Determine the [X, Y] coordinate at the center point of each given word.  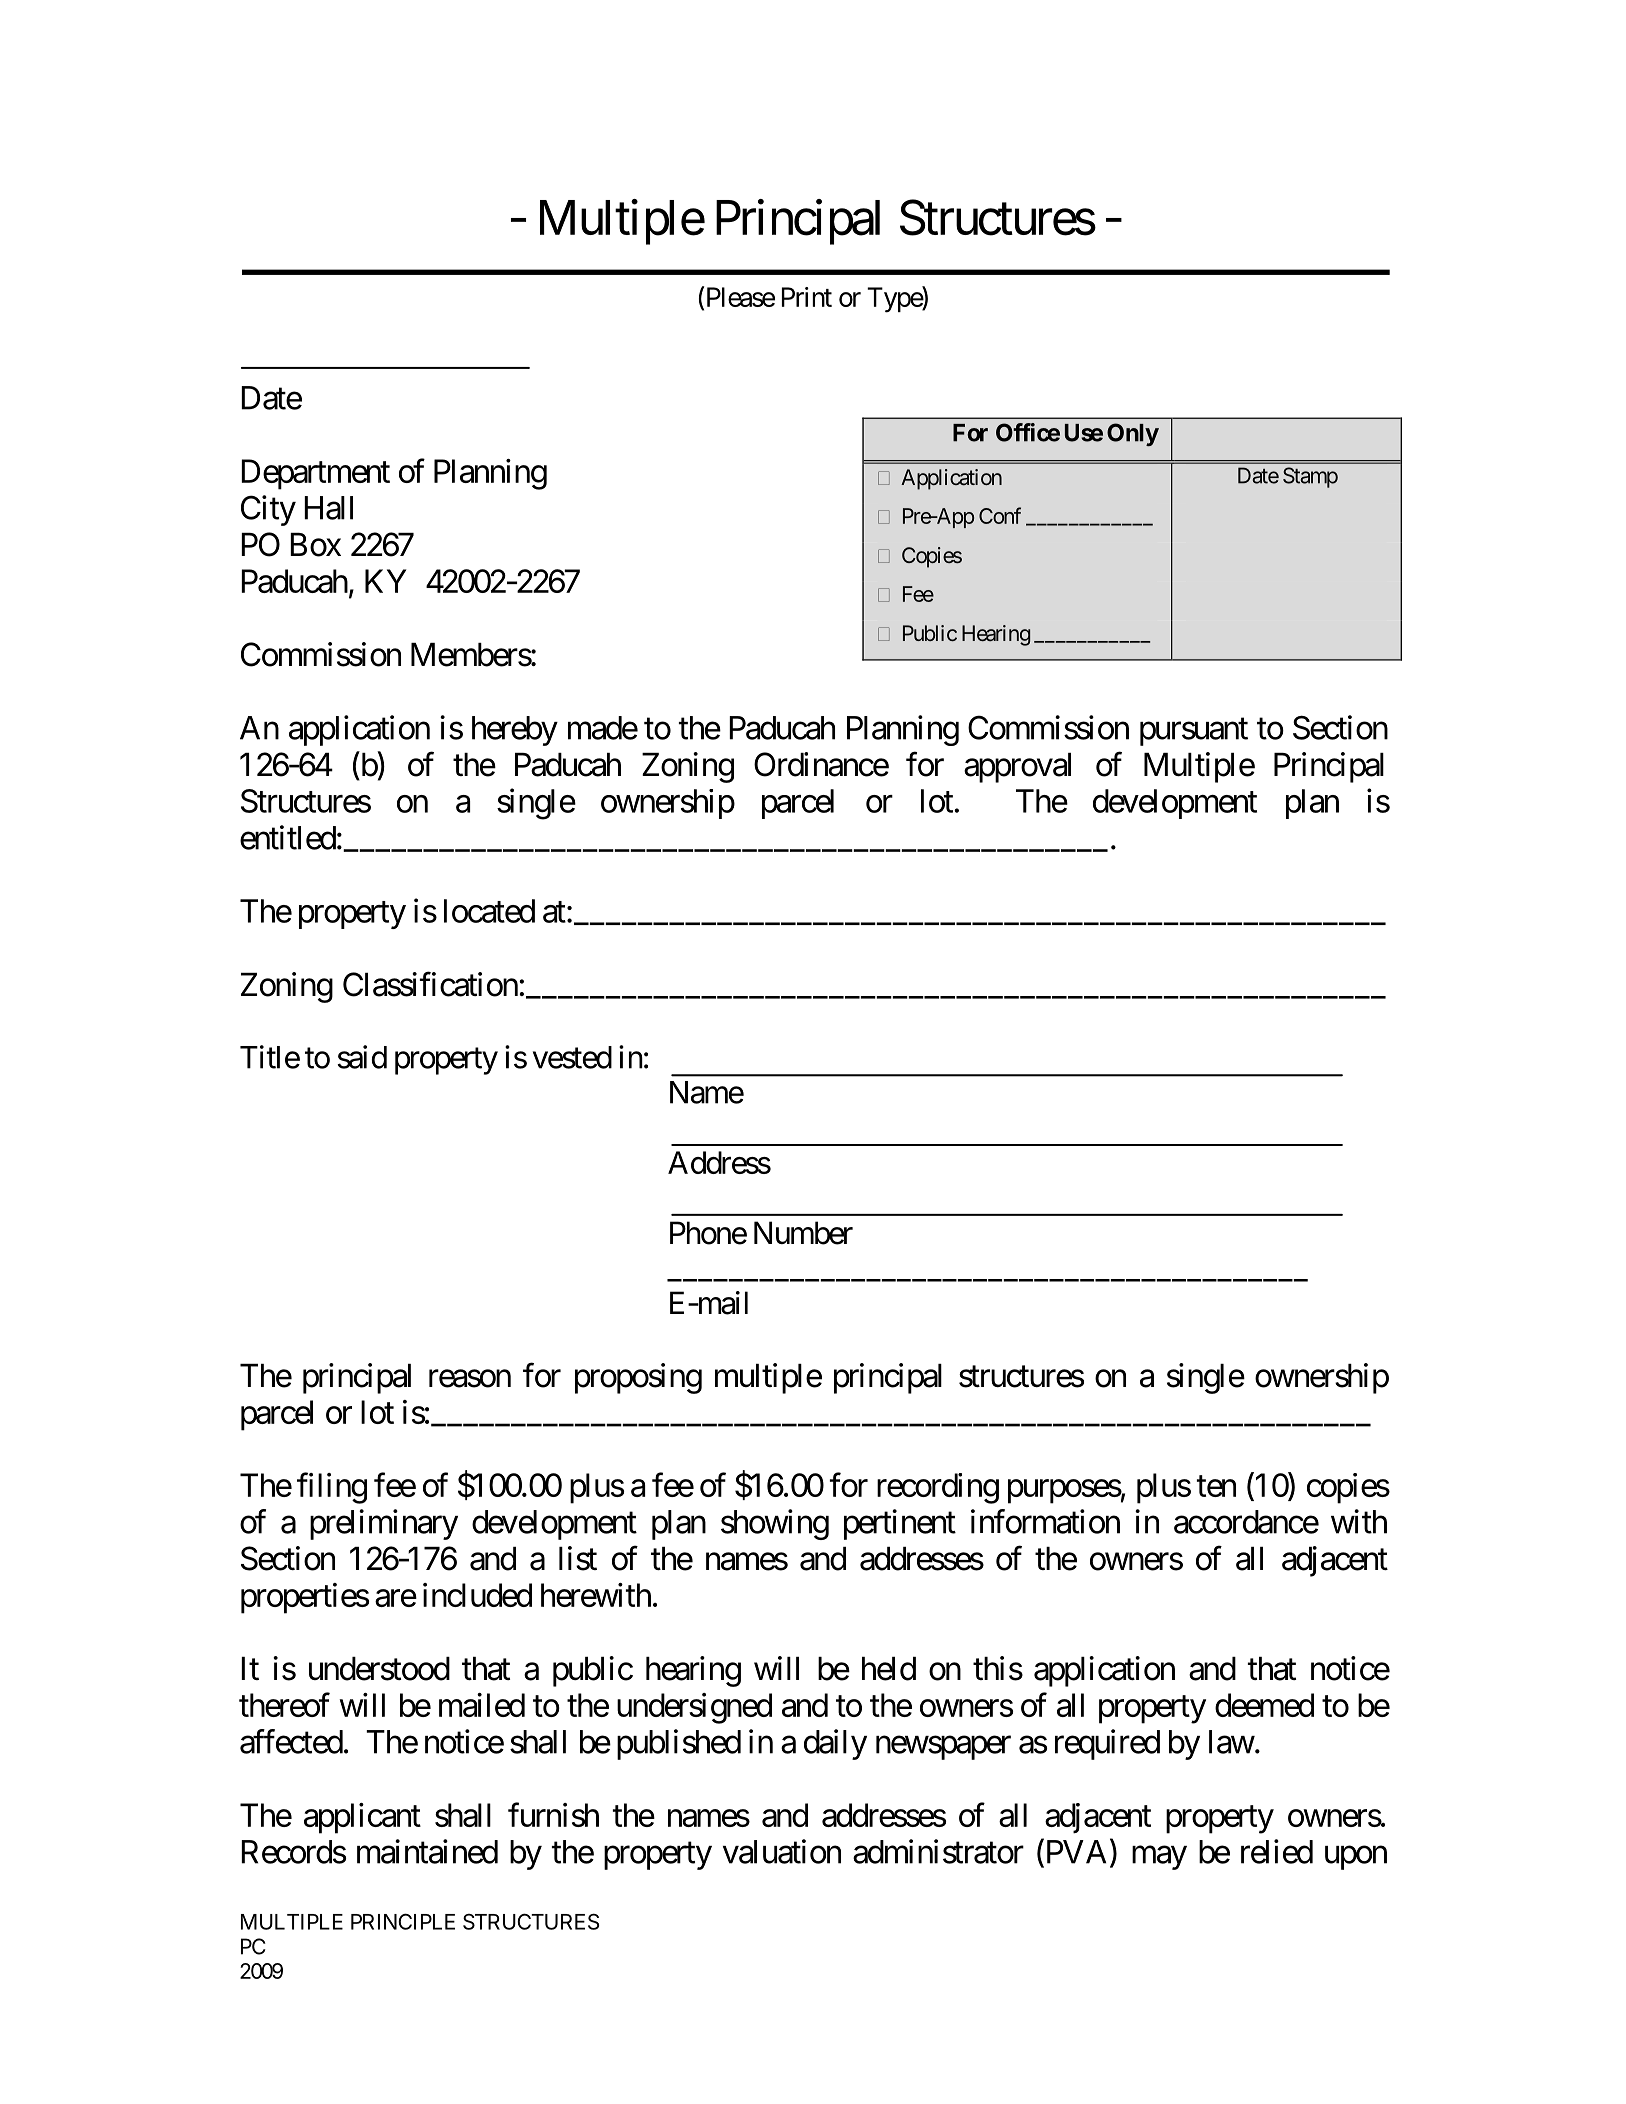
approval [1017, 768]
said [362, 1057]
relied [1277, 1851]
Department [315, 474]
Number [803, 1233]
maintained [427, 1851]
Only [1133, 434]
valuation [782, 1851]
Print [807, 297]
